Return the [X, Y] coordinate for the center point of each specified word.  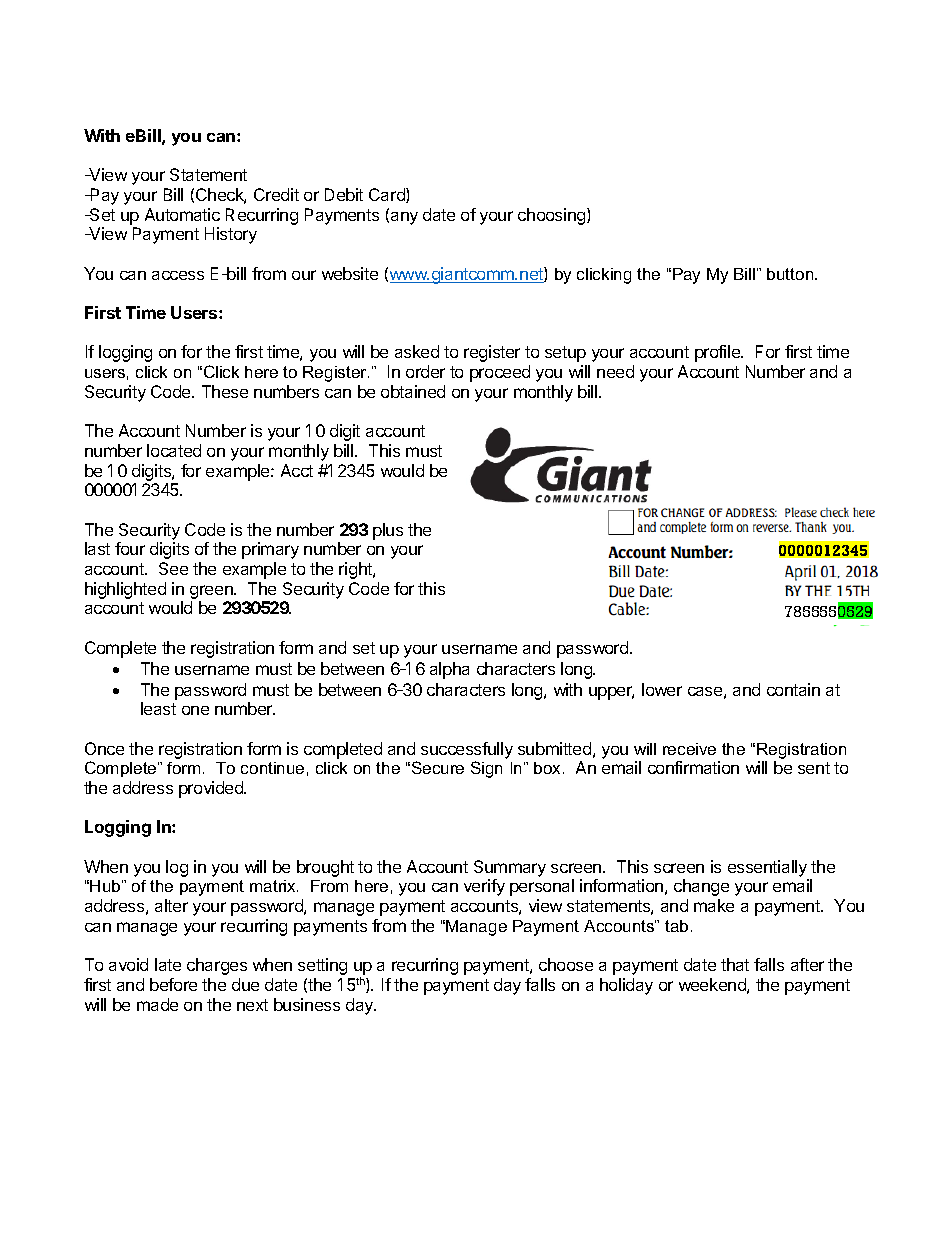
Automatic [182, 214]
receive [689, 749]
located [174, 450]
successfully [467, 750]
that [735, 964]
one [195, 710]
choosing [553, 216]
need [615, 371]
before [173, 984]
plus [388, 531]
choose [566, 964]
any [404, 218]
